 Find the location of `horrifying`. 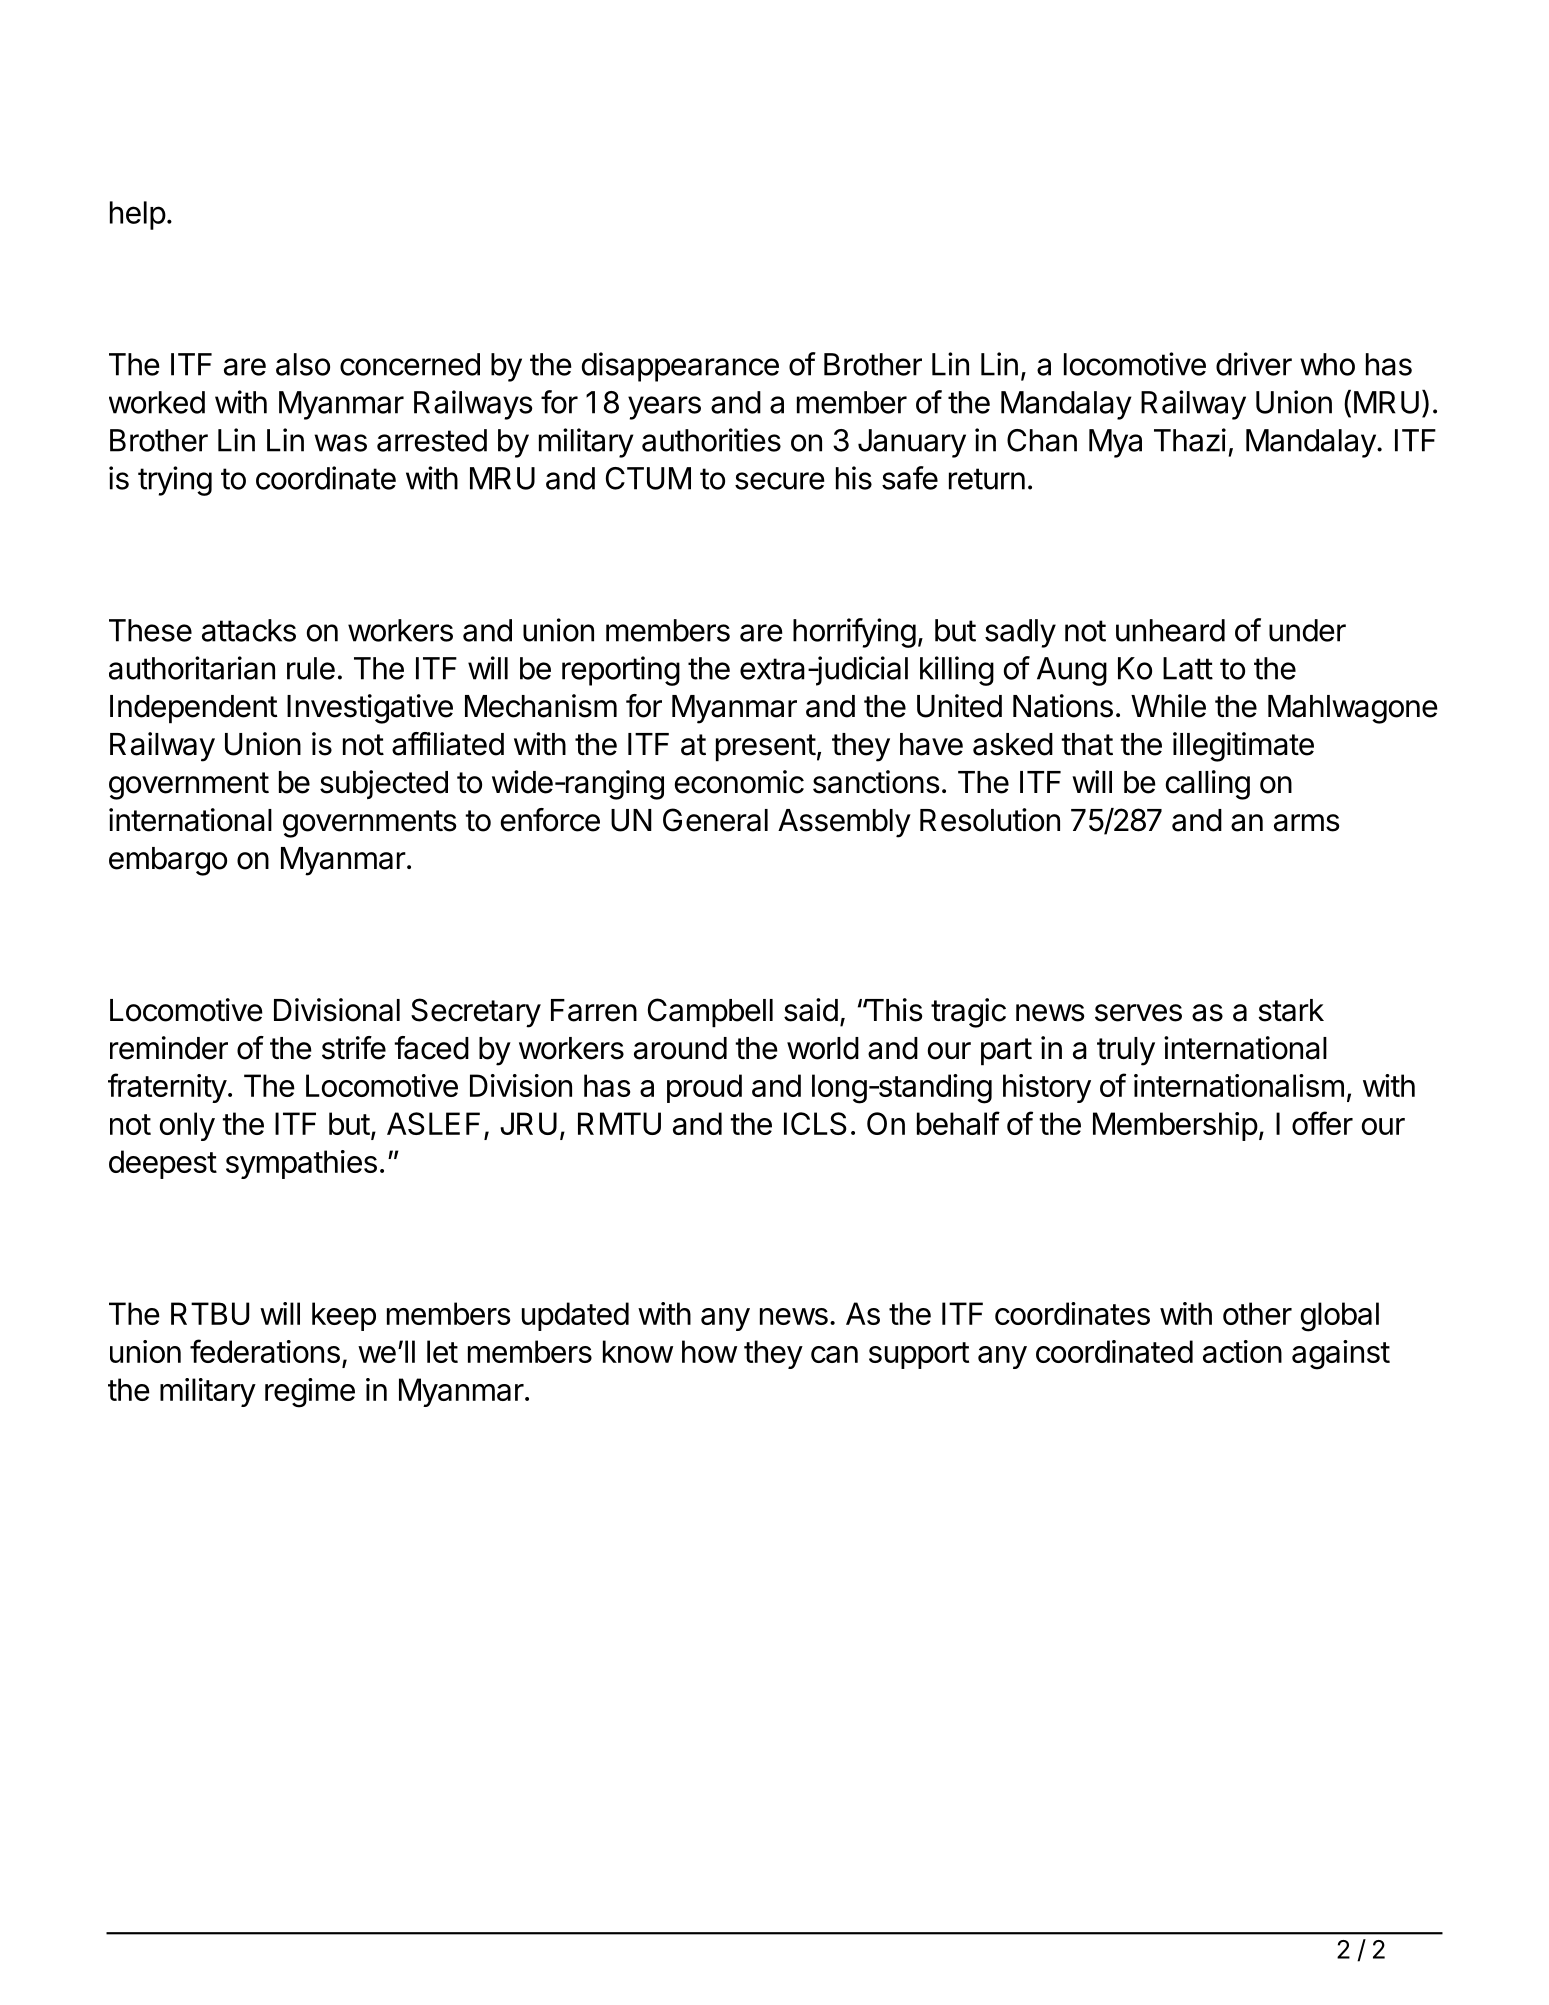

horrifying is located at coordinates (854, 633).
